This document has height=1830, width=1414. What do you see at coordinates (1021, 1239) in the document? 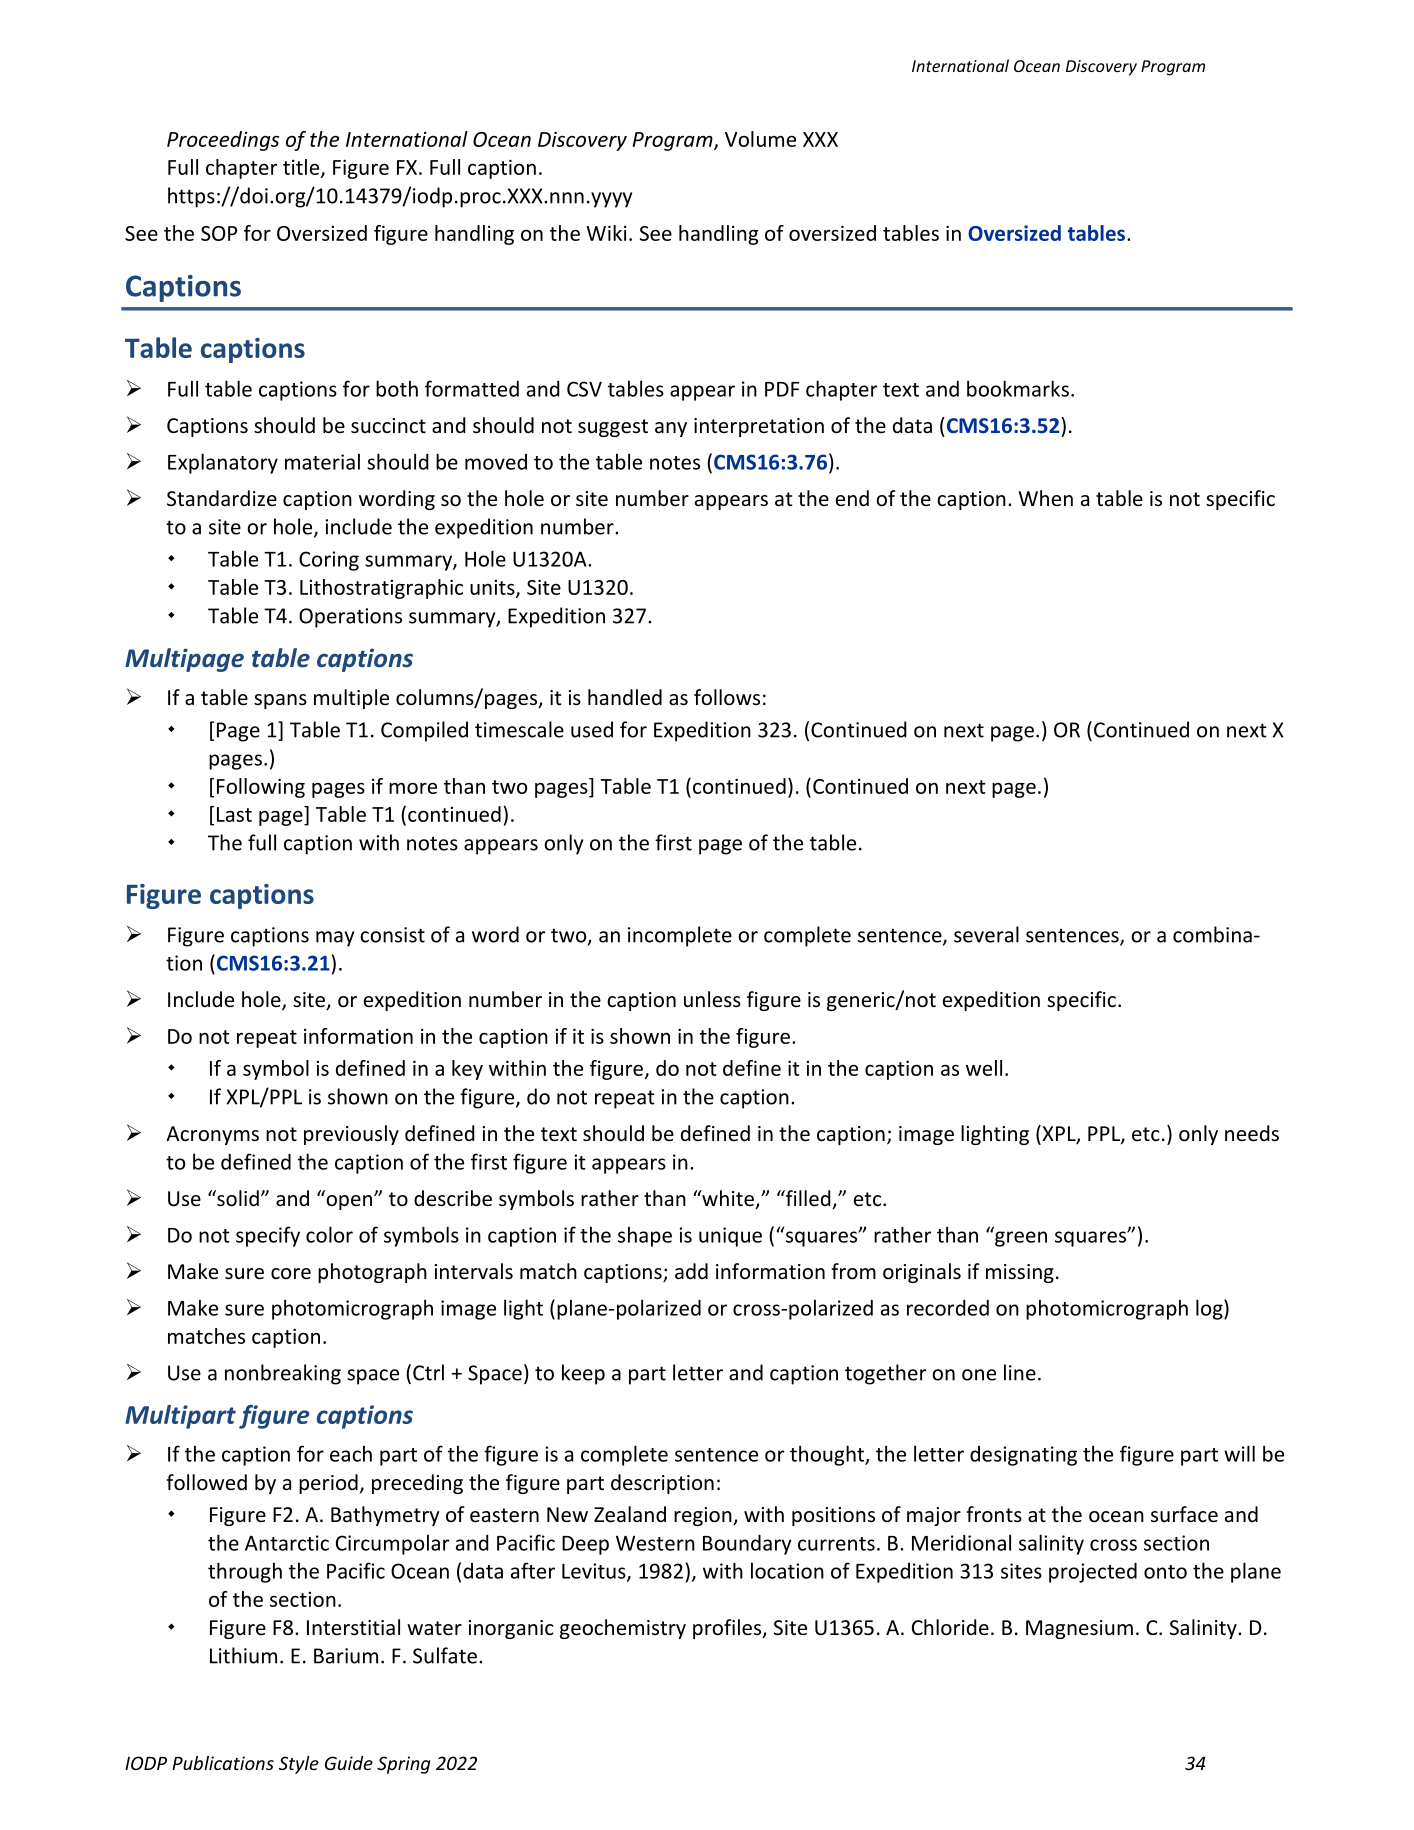
I see `green` at bounding box center [1021, 1239].
